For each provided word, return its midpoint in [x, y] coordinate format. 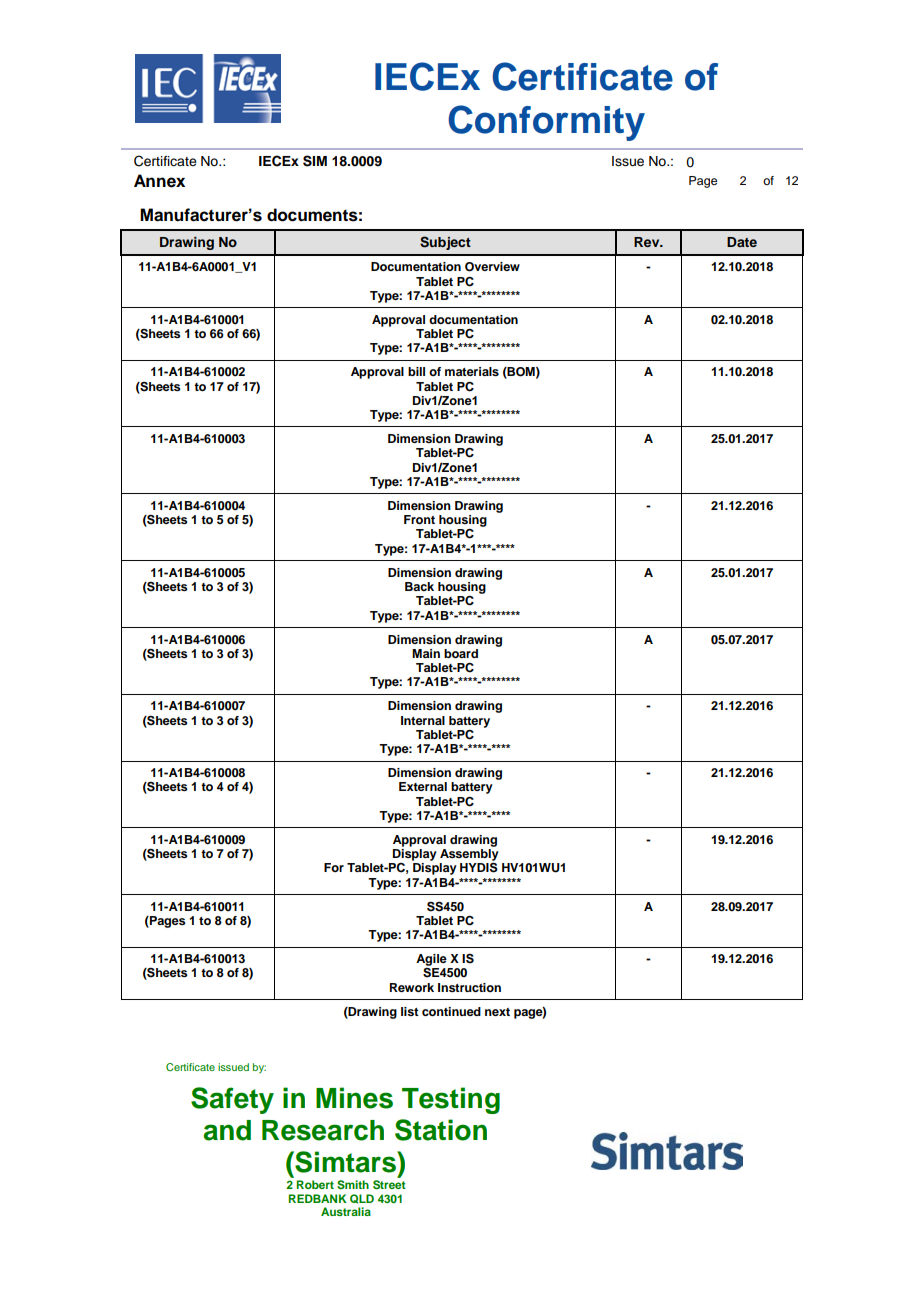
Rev [648, 242]
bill [416, 371]
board [461, 653]
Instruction [469, 987]
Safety [232, 1100]
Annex [159, 181]
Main [426, 653]
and [227, 1130]
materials [472, 371]
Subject [445, 243]
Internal [423, 720]
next [497, 1012]
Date [742, 242]
